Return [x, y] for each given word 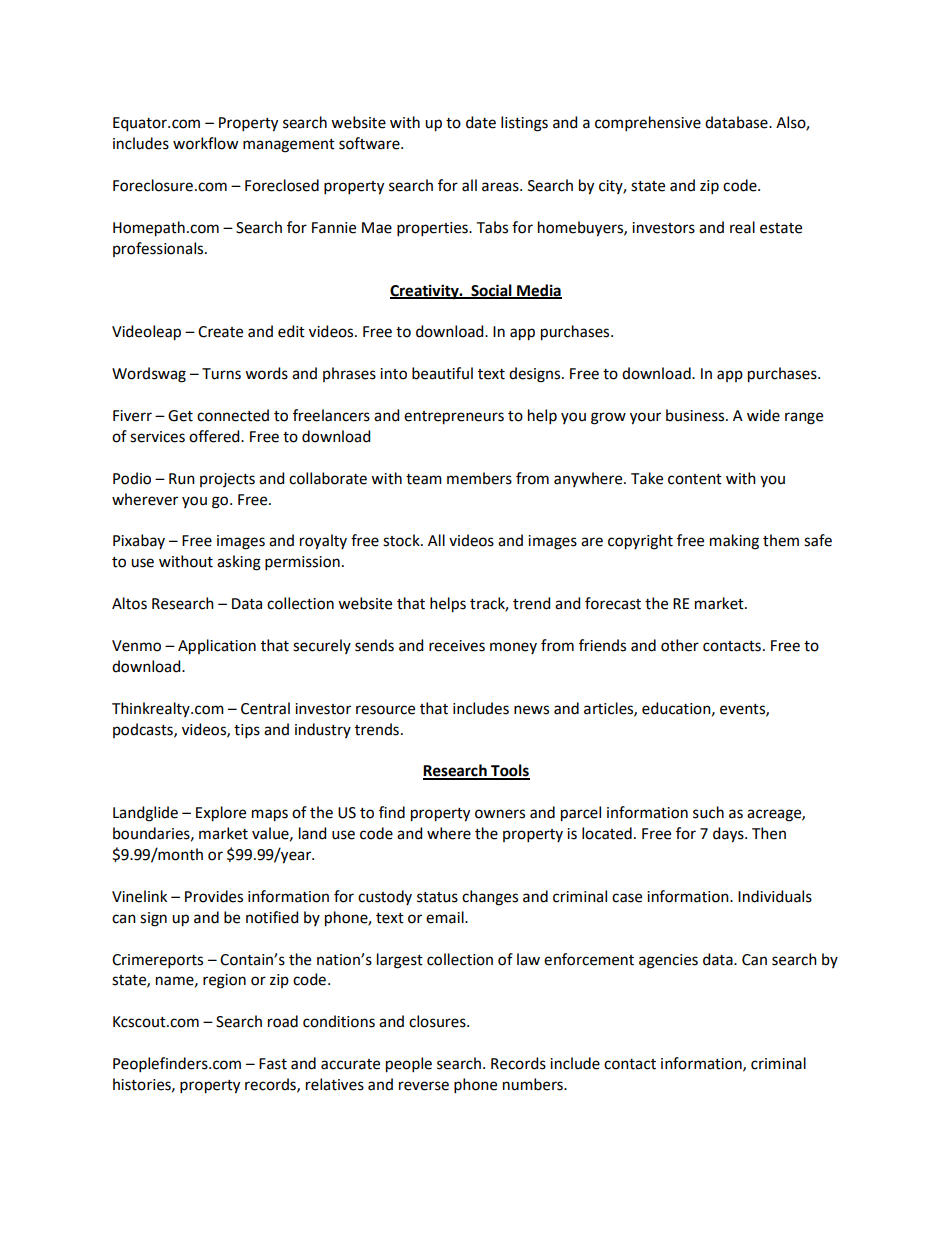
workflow [205, 143]
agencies [668, 961]
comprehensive [648, 123]
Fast [273, 1064]
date [481, 122]
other [680, 645]
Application [217, 647]
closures [438, 1021]
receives [457, 646]
